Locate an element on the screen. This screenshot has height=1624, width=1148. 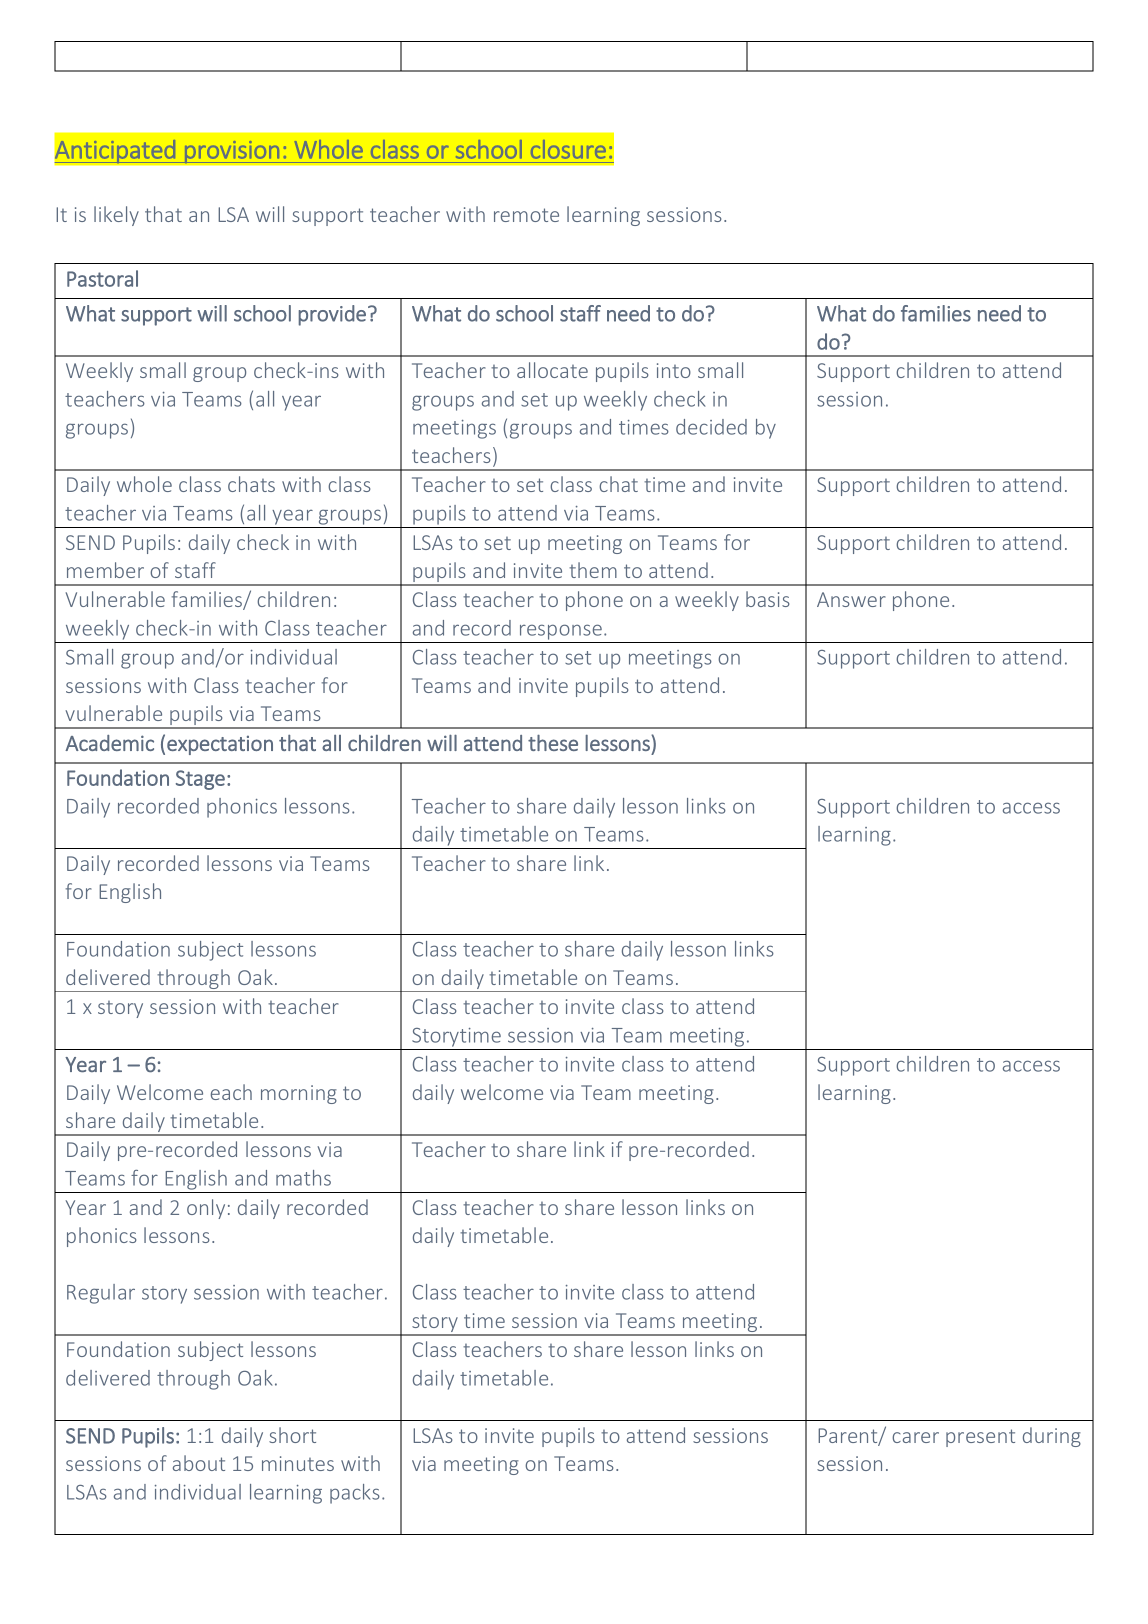
closure is located at coordinates (568, 149).
